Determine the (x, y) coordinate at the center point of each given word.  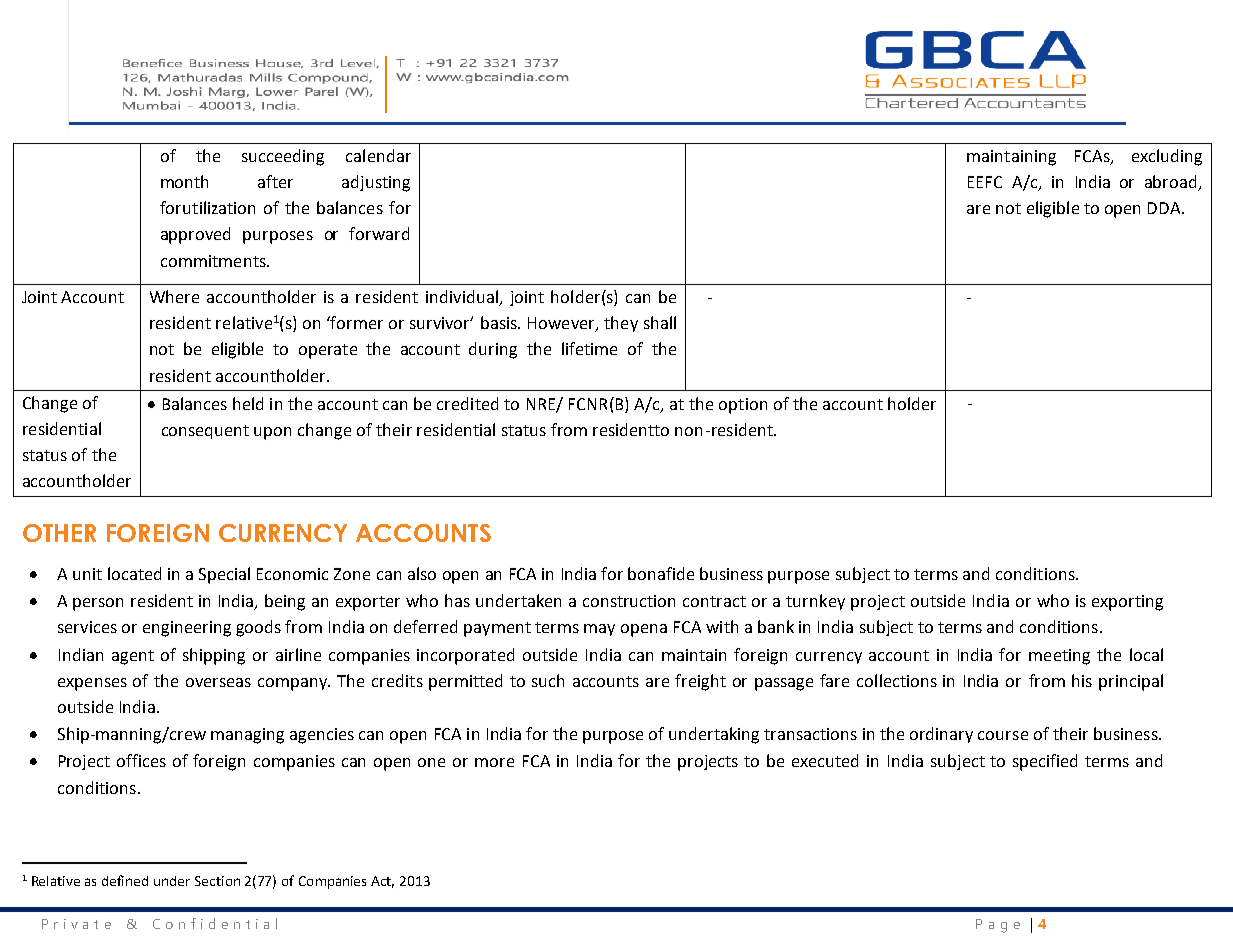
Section (217, 881)
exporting (1127, 603)
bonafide (661, 573)
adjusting (376, 183)
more (494, 762)
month (184, 181)
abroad (1172, 183)
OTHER (59, 533)
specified (1045, 762)
